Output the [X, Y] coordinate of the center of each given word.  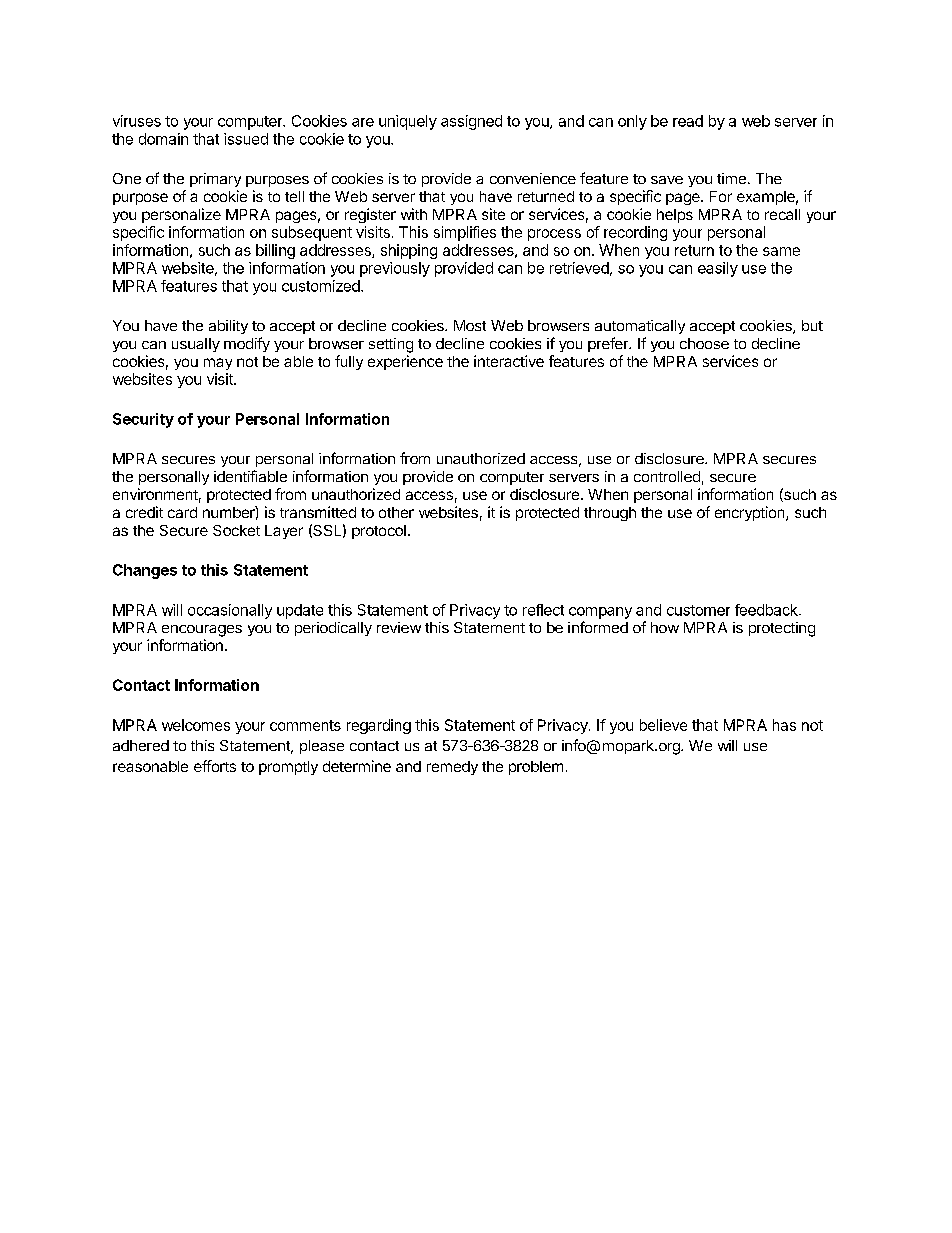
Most [470, 325]
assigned [471, 122]
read [688, 121]
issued [246, 139]
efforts [215, 766]
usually [196, 345]
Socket [236, 530]
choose [704, 343]
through [610, 514]
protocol [379, 532]
